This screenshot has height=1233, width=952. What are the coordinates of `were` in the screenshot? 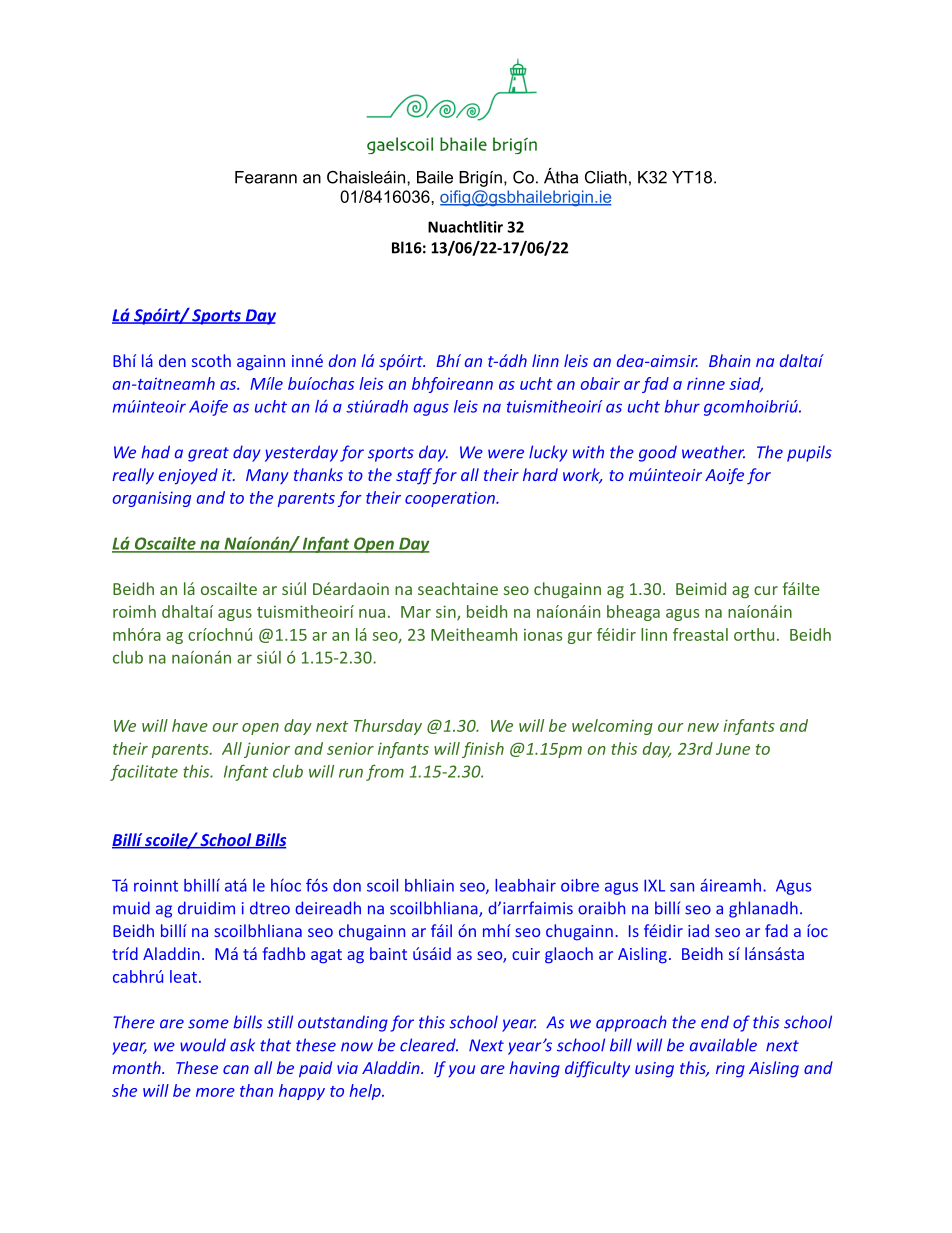 It's located at (506, 454).
